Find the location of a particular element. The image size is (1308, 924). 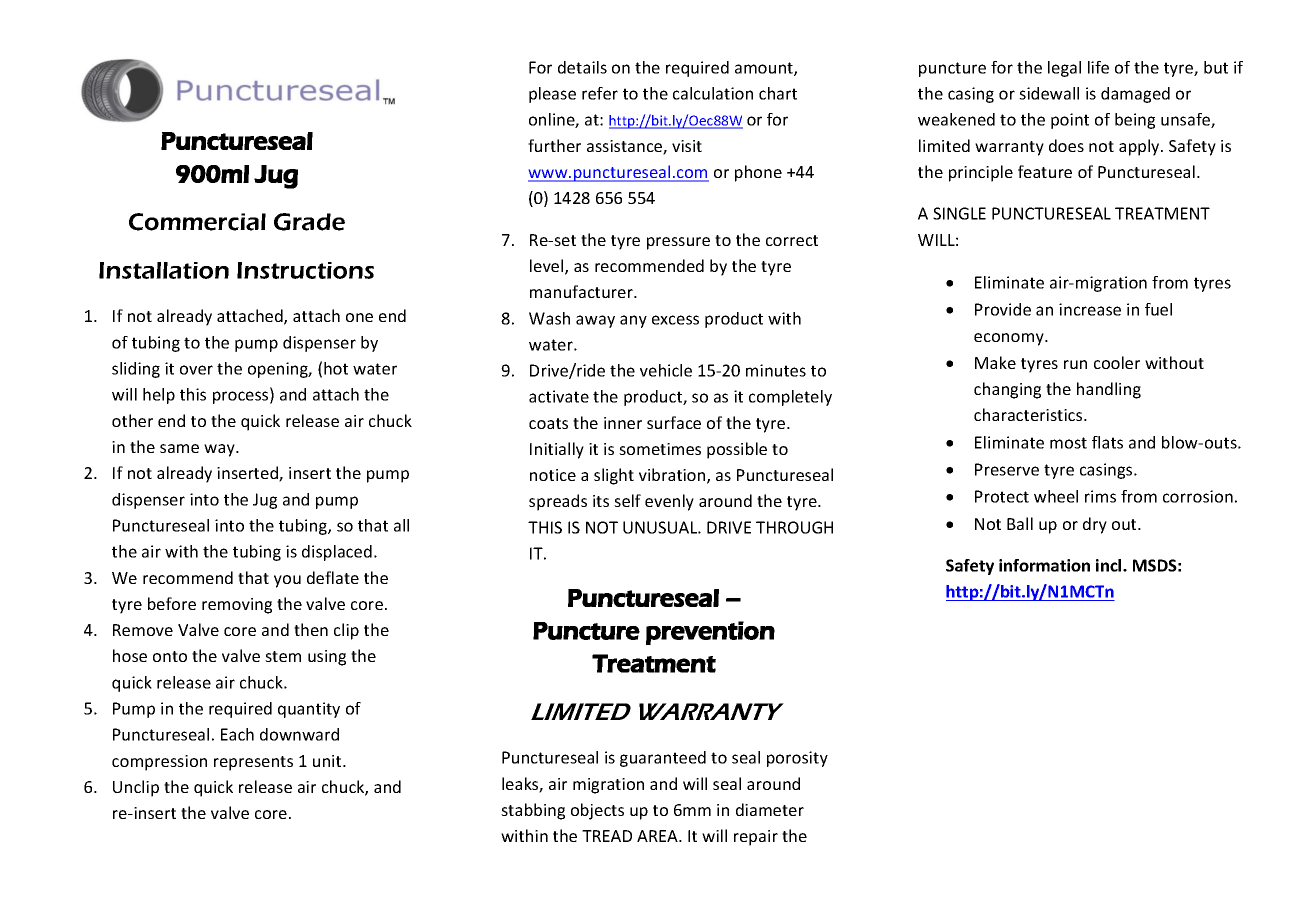

most is located at coordinates (1068, 443).
